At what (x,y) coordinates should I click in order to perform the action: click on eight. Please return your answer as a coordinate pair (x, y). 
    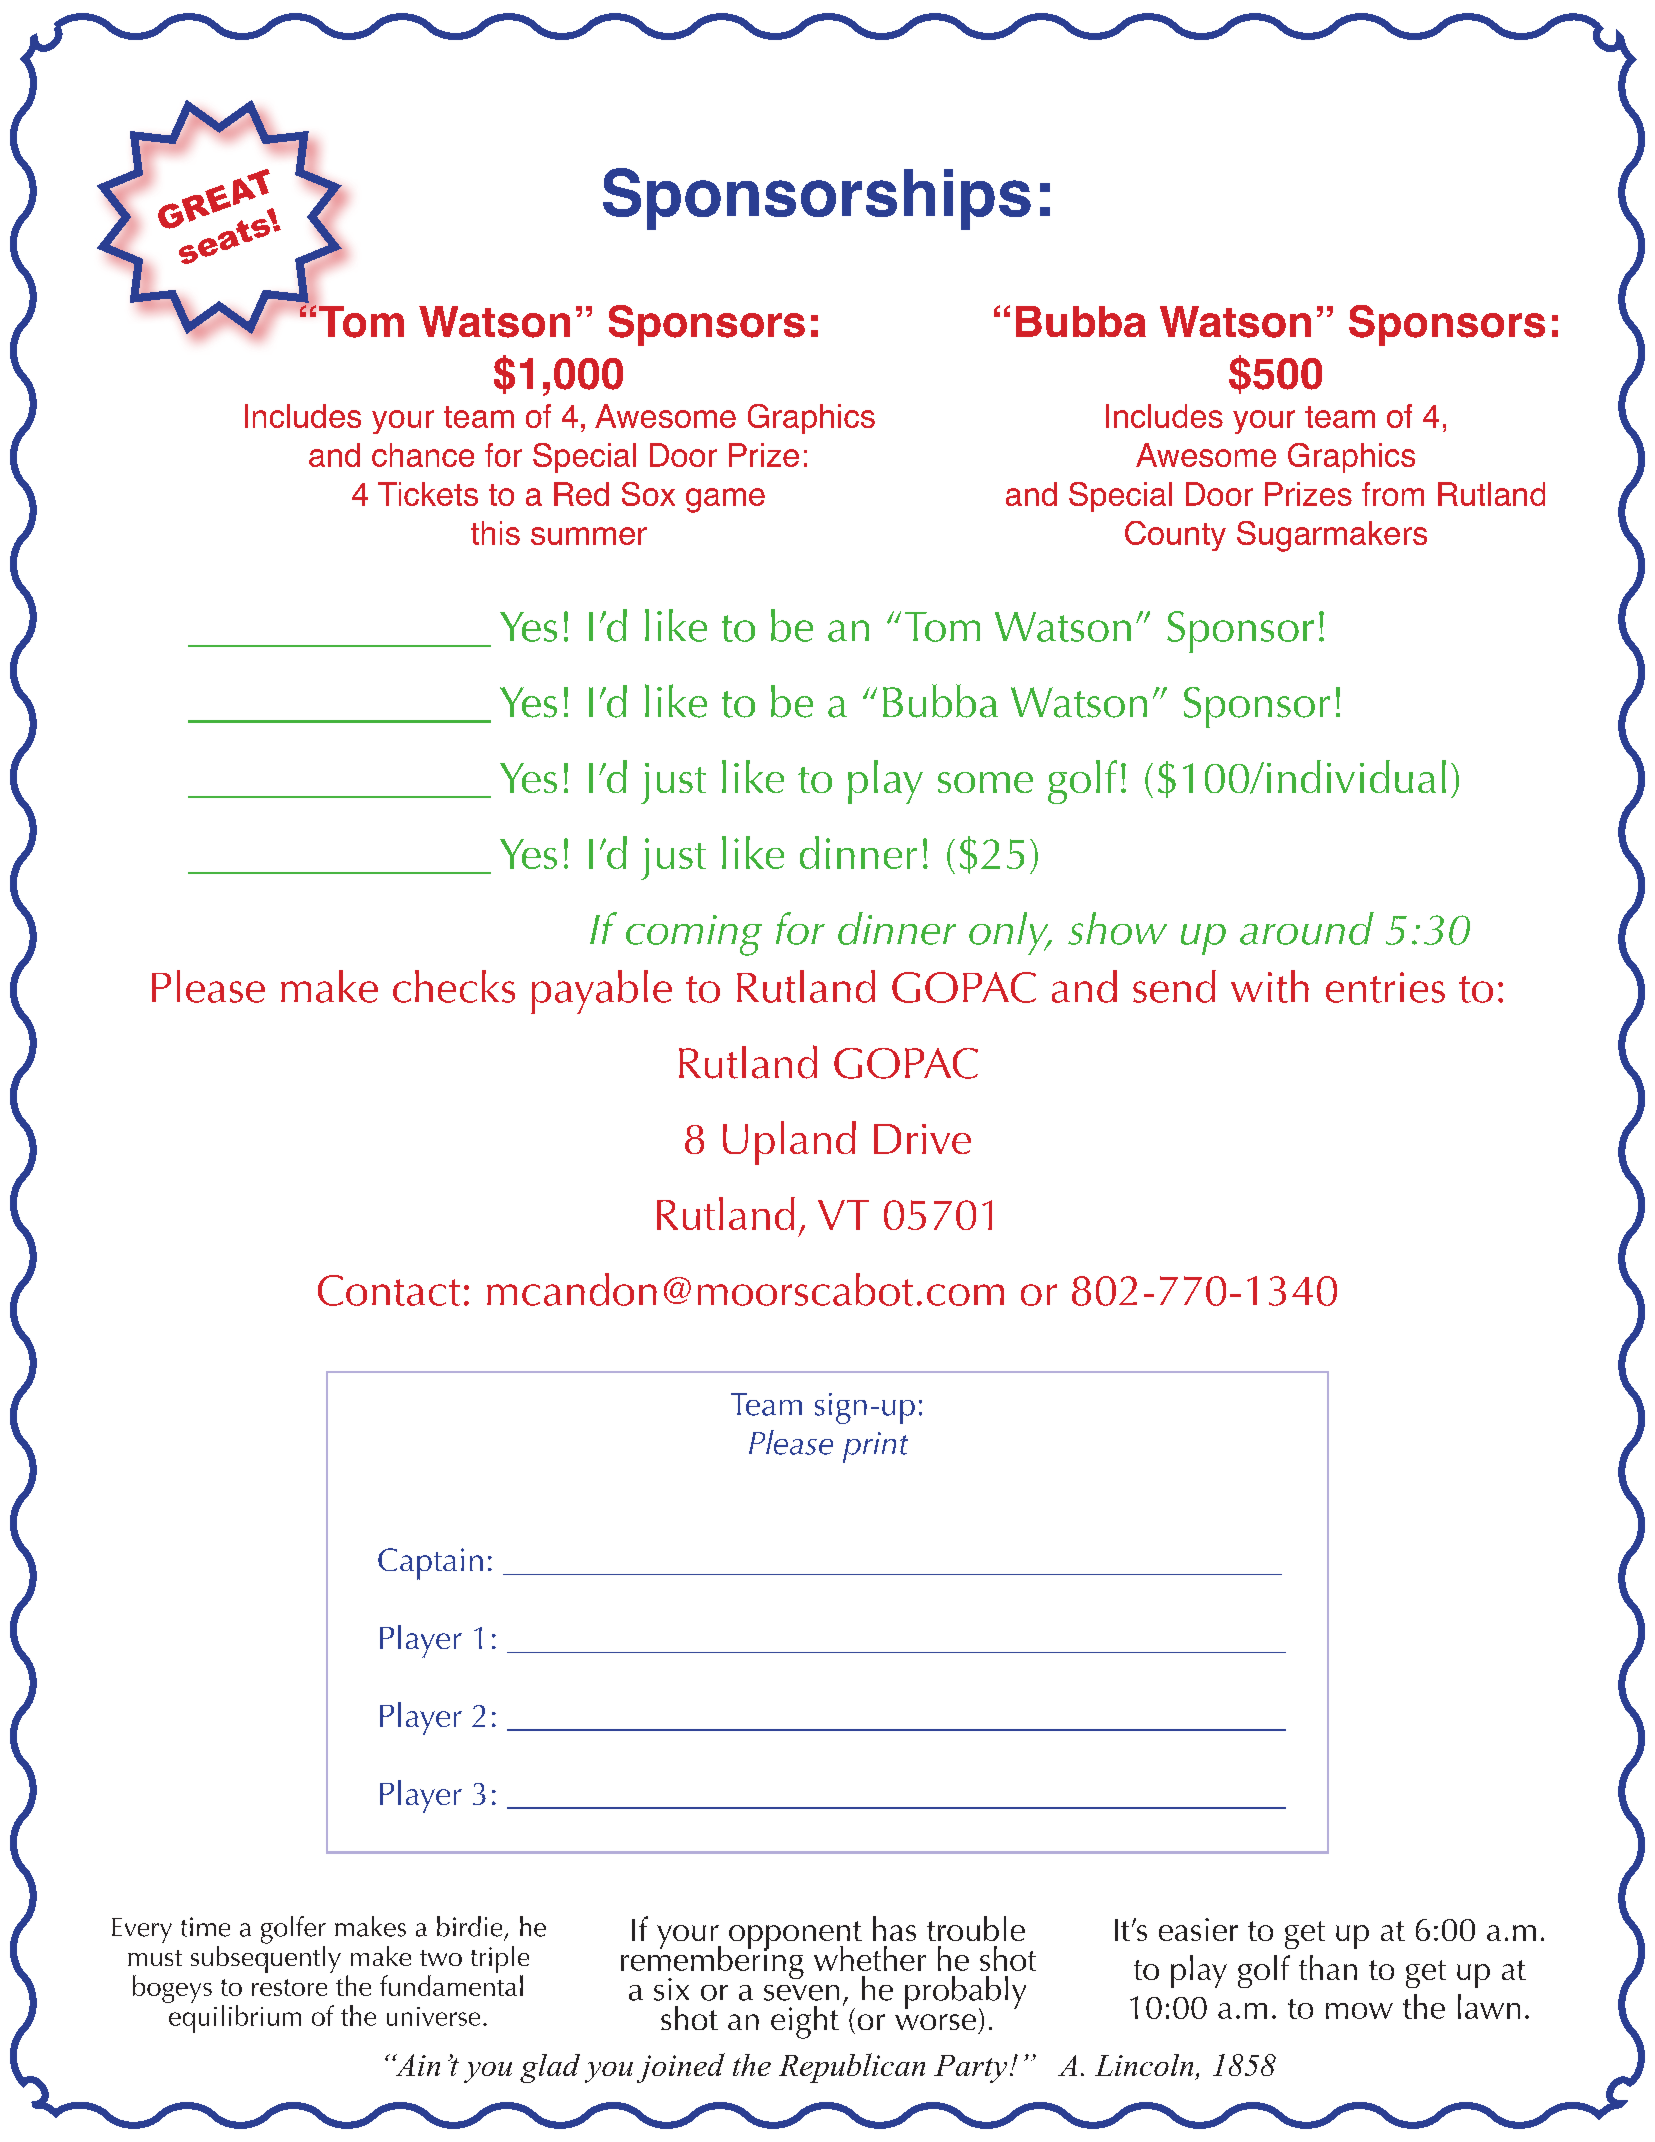
    Looking at the image, I should click on (805, 2022).
